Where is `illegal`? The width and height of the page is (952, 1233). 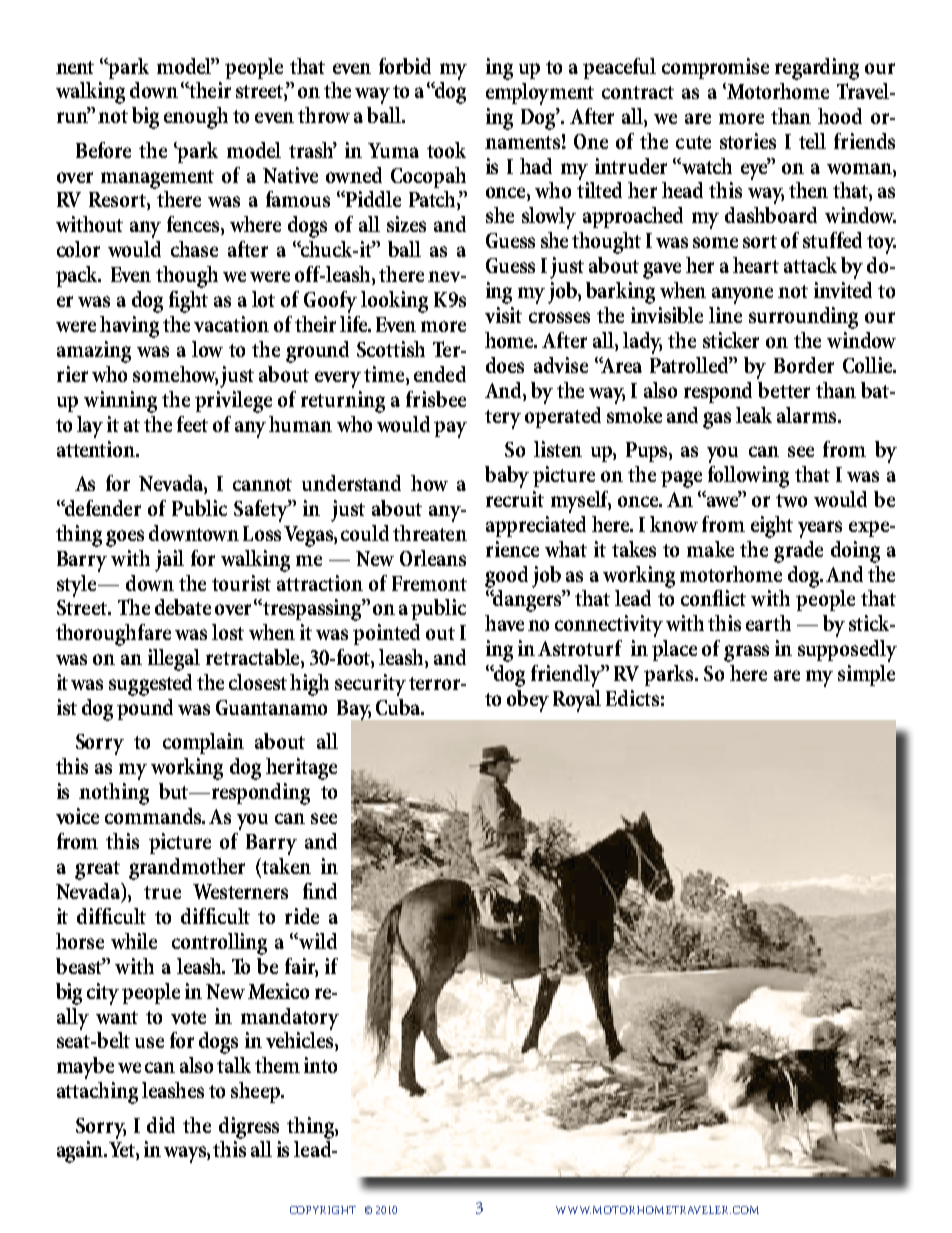 illegal is located at coordinates (174, 660).
